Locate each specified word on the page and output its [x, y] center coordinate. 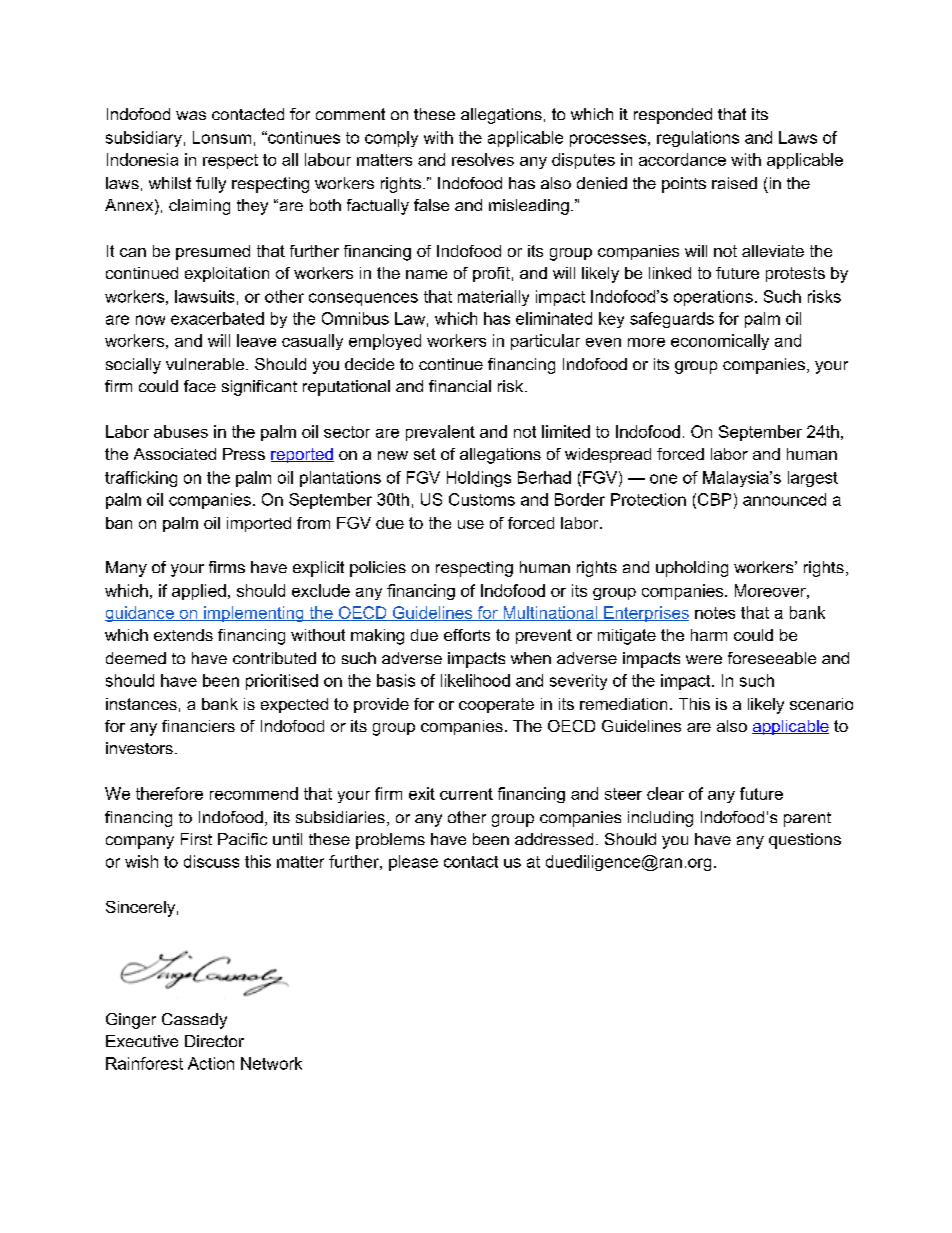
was [191, 115]
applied [199, 592]
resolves [483, 159]
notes [715, 613]
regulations [698, 139]
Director [214, 1041]
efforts [467, 635]
